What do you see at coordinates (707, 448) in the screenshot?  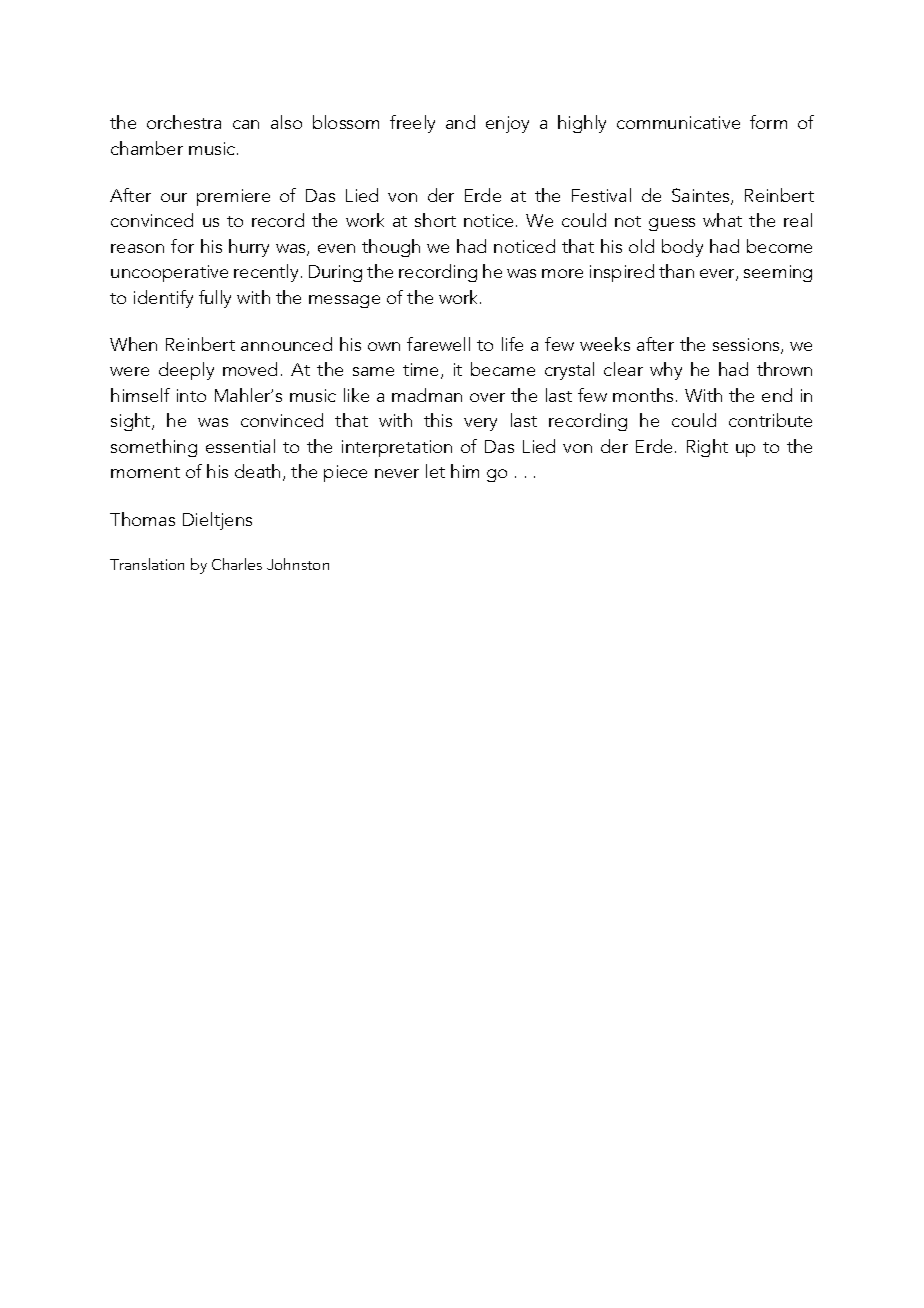 I see `Right` at bounding box center [707, 448].
